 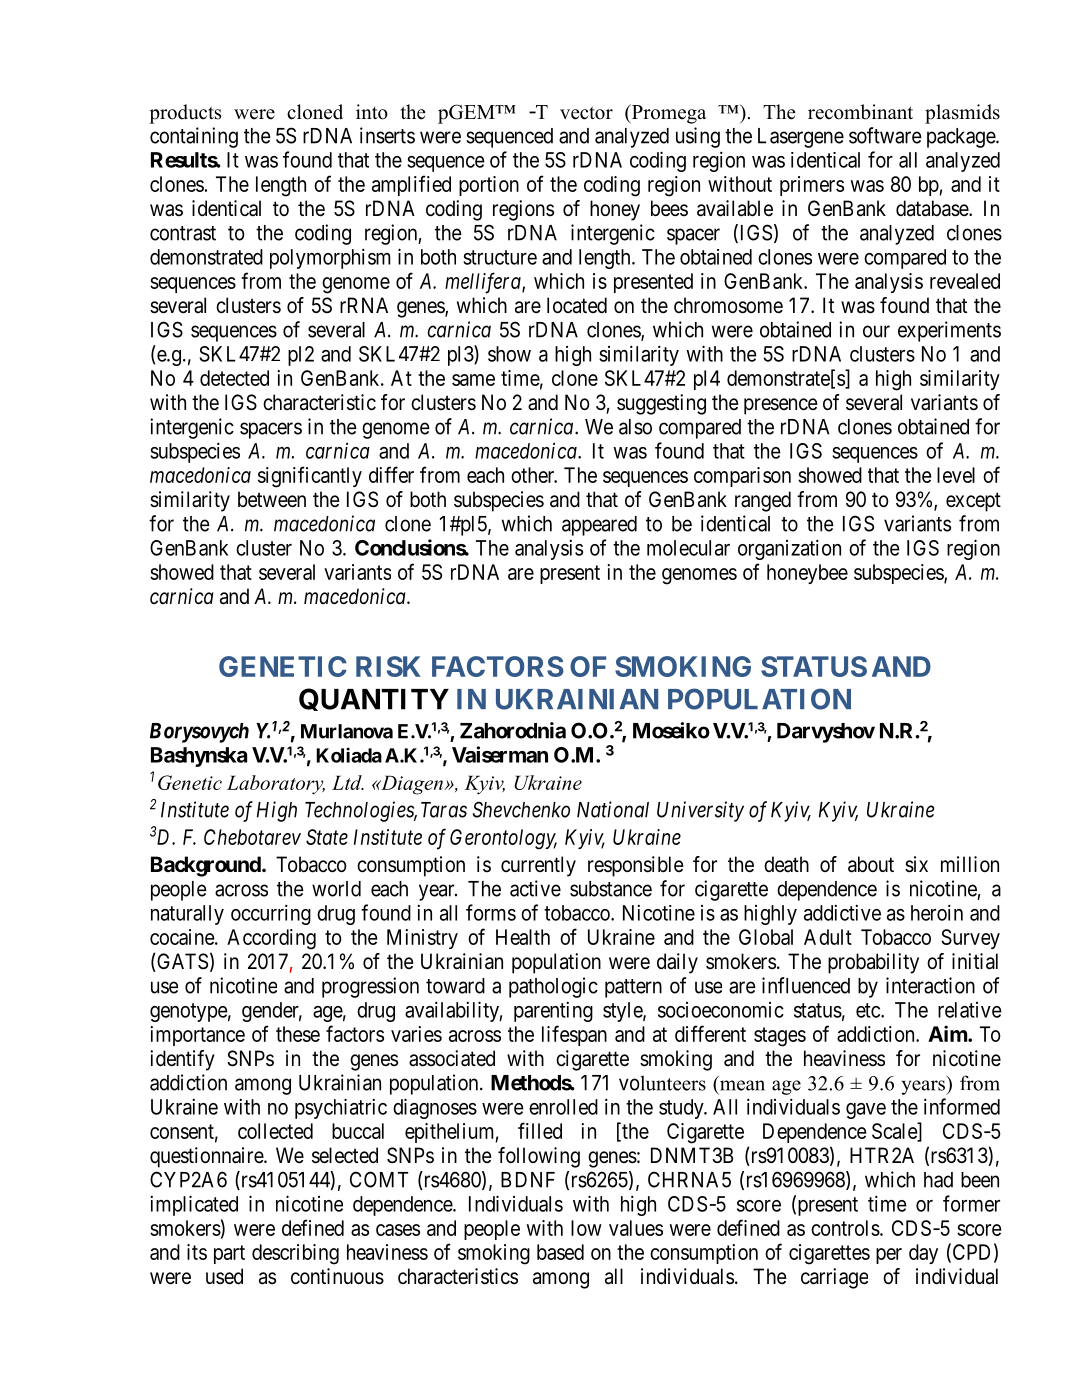 What do you see at coordinates (586, 113) in the screenshot?
I see `vector` at bounding box center [586, 113].
